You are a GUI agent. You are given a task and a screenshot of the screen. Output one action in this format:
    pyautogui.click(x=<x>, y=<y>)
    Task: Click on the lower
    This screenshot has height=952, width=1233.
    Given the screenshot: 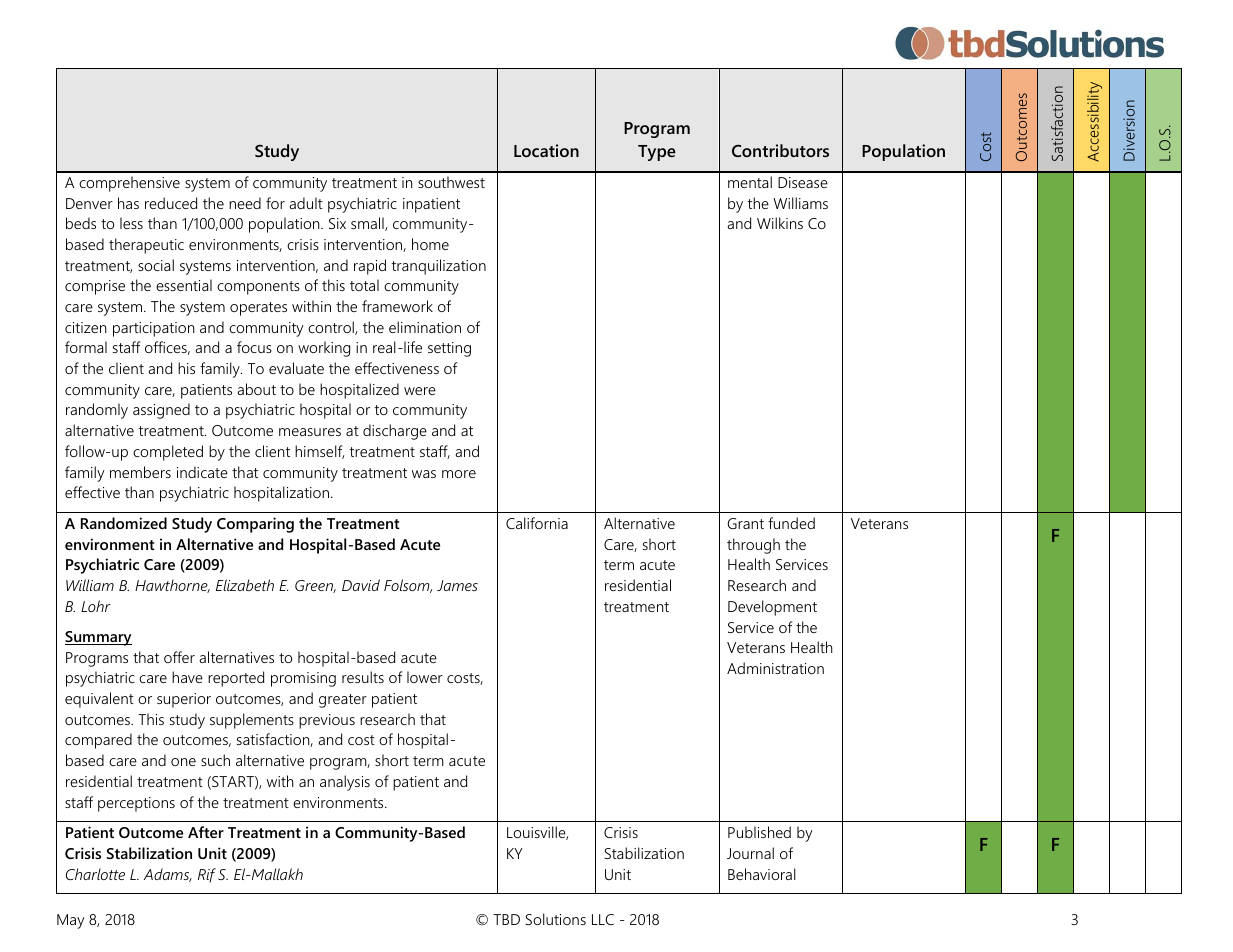 What is the action you would take?
    pyautogui.click(x=425, y=677)
